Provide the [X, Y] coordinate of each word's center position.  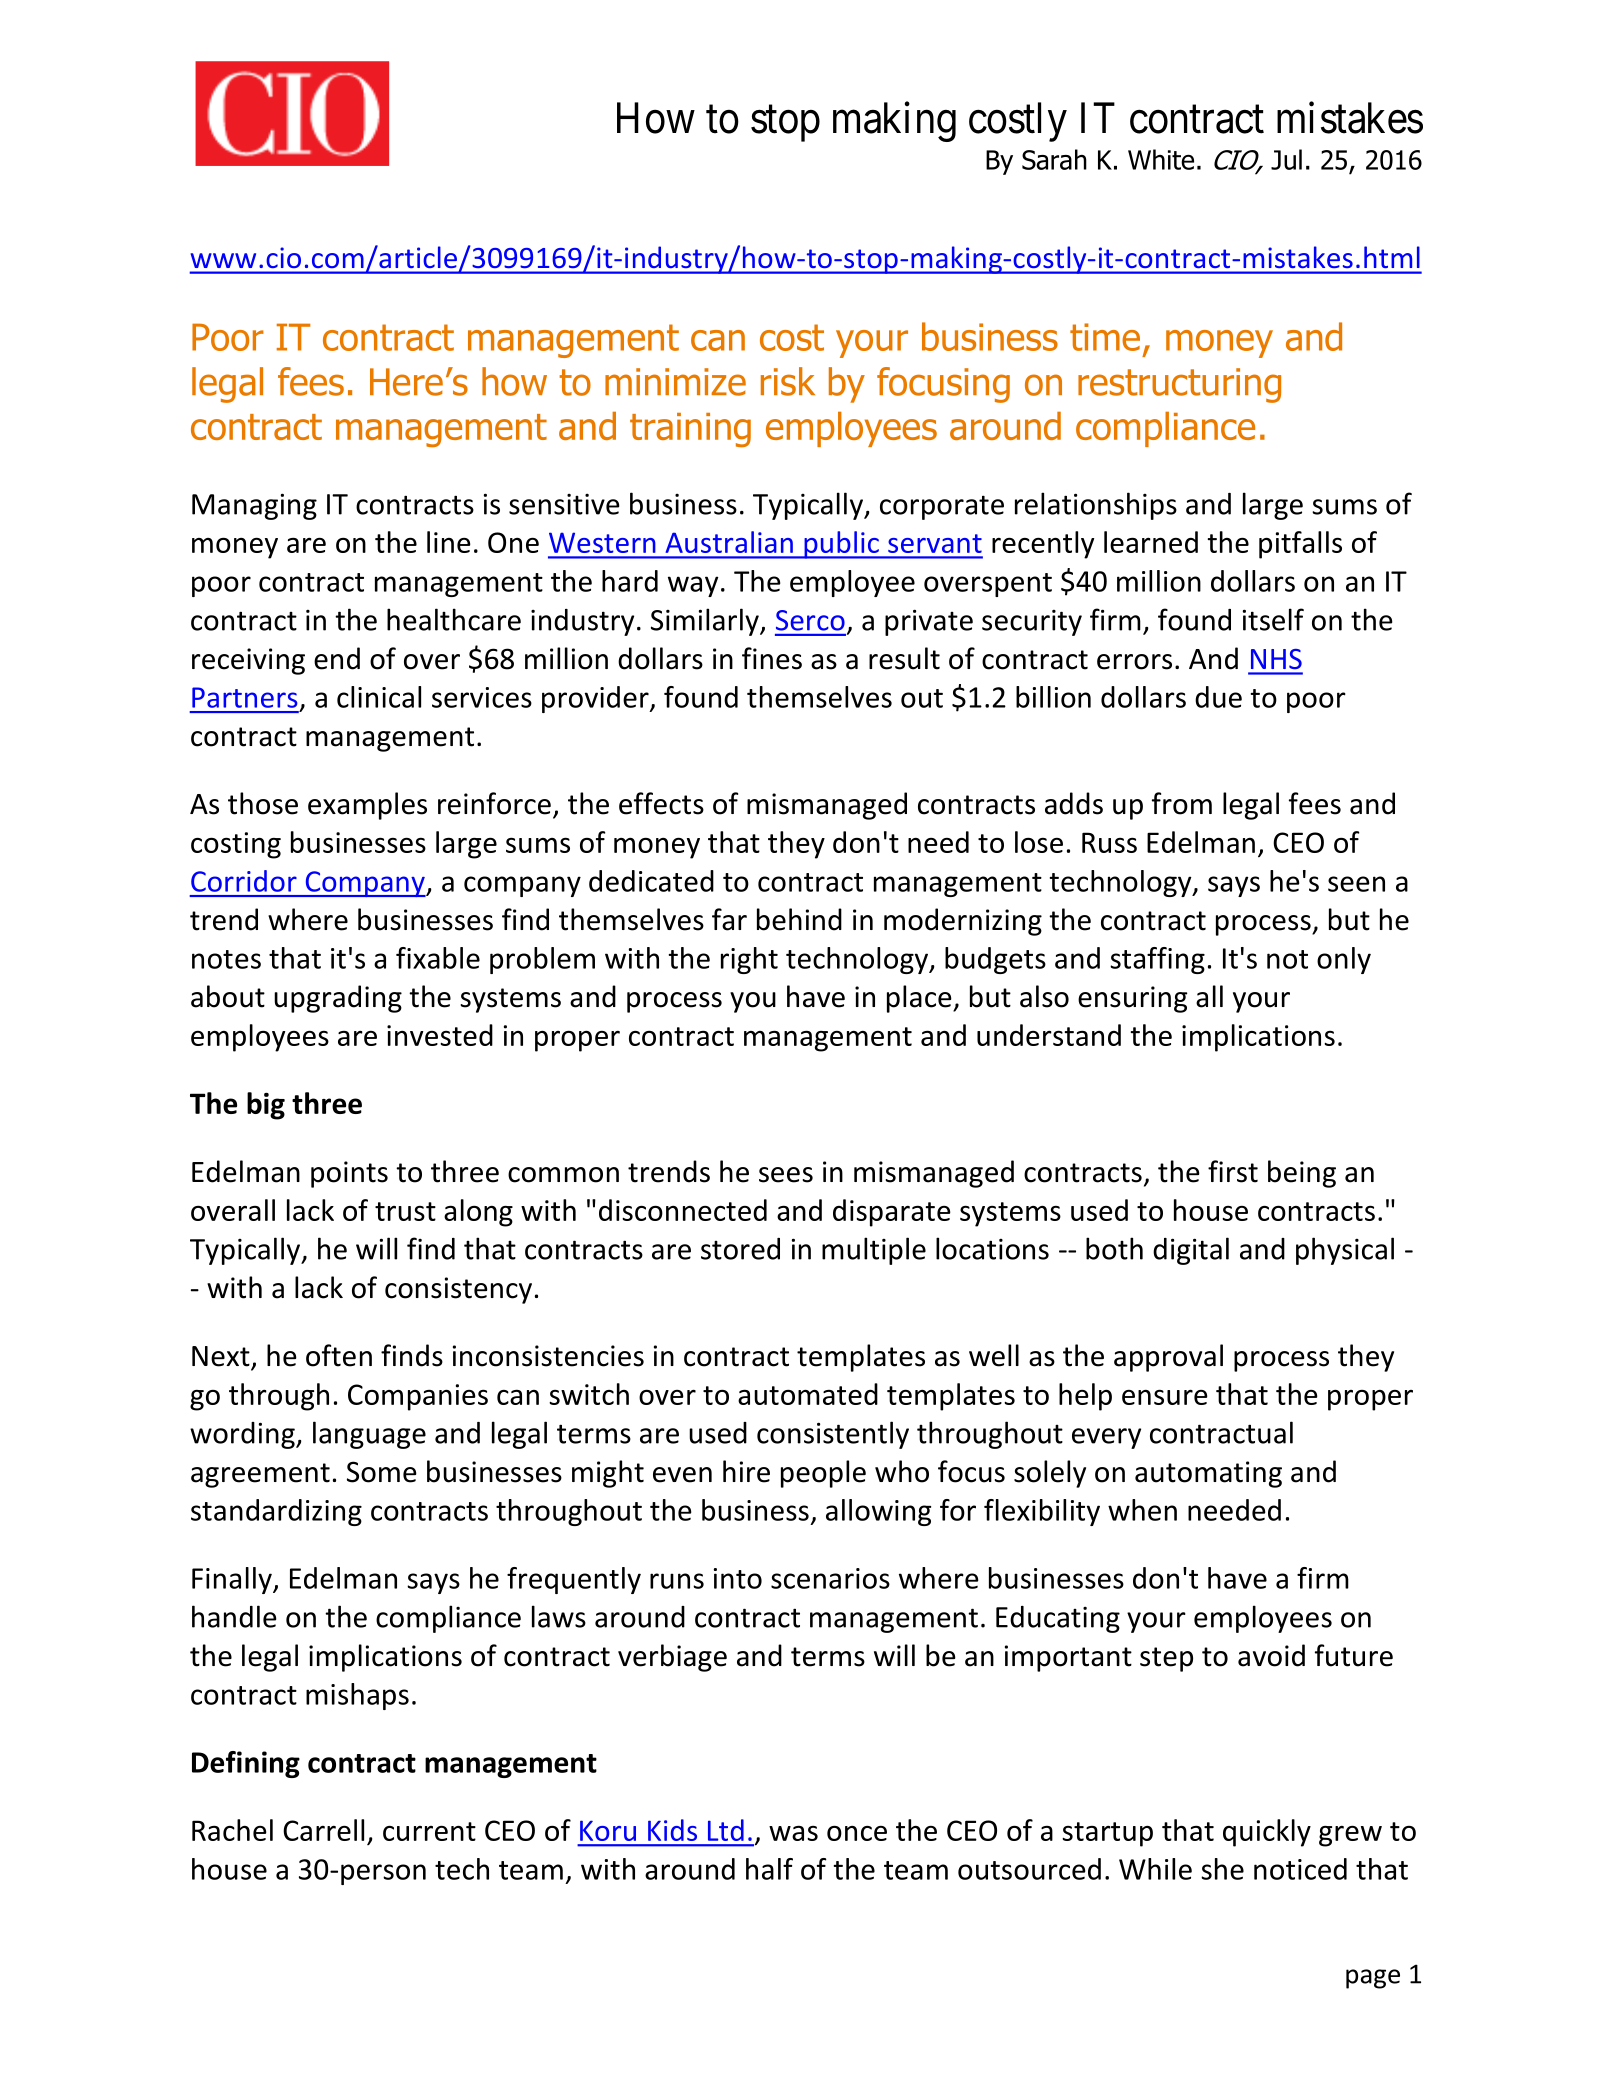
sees [786, 1175]
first [1233, 1171]
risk [788, 381]
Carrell [323, 1830]
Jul [1286, 159]
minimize [675, 382]
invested [440, 1035]
